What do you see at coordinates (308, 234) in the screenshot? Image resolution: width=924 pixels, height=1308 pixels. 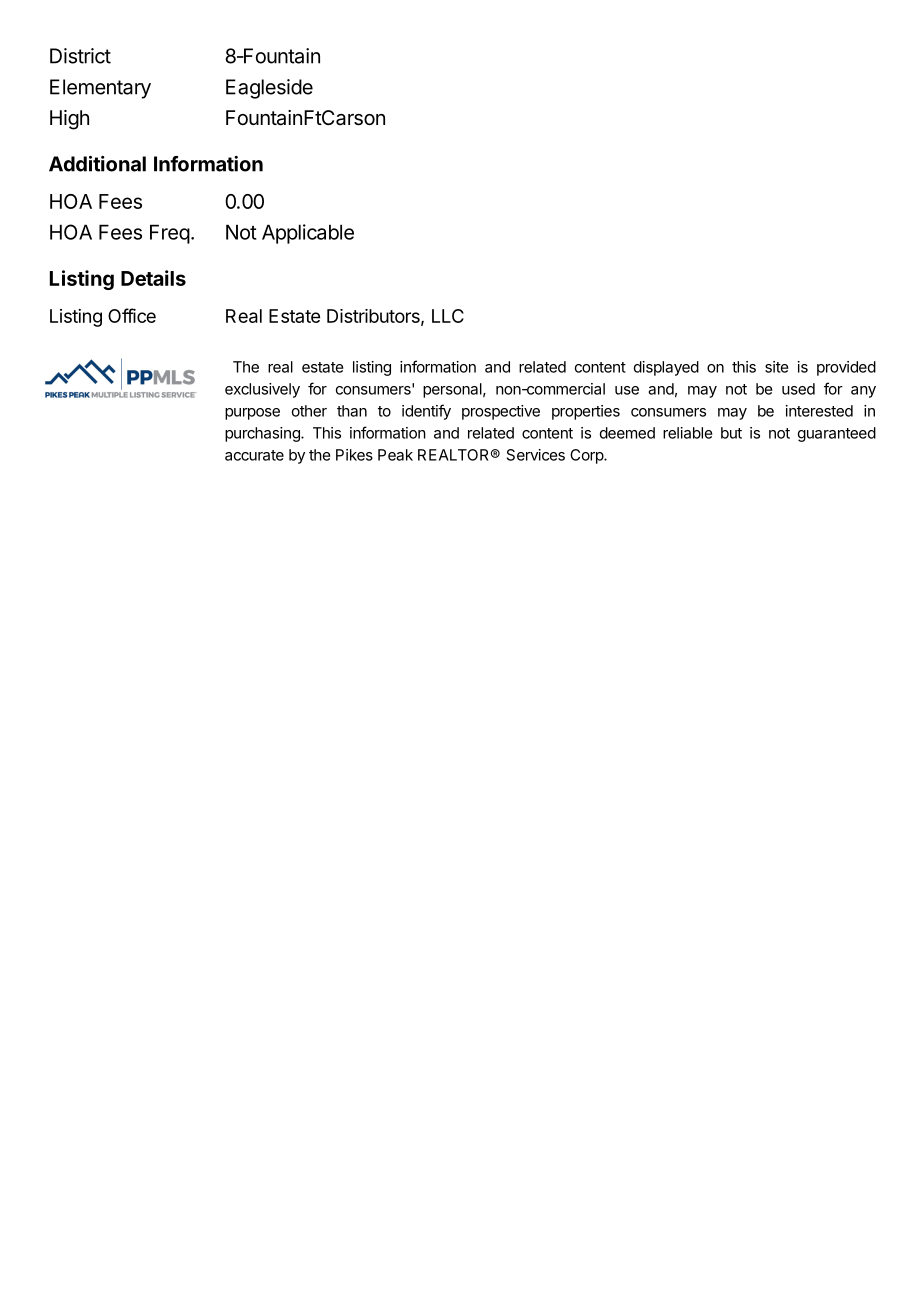 I see `Applicable` at bounding box center [308, 234].
